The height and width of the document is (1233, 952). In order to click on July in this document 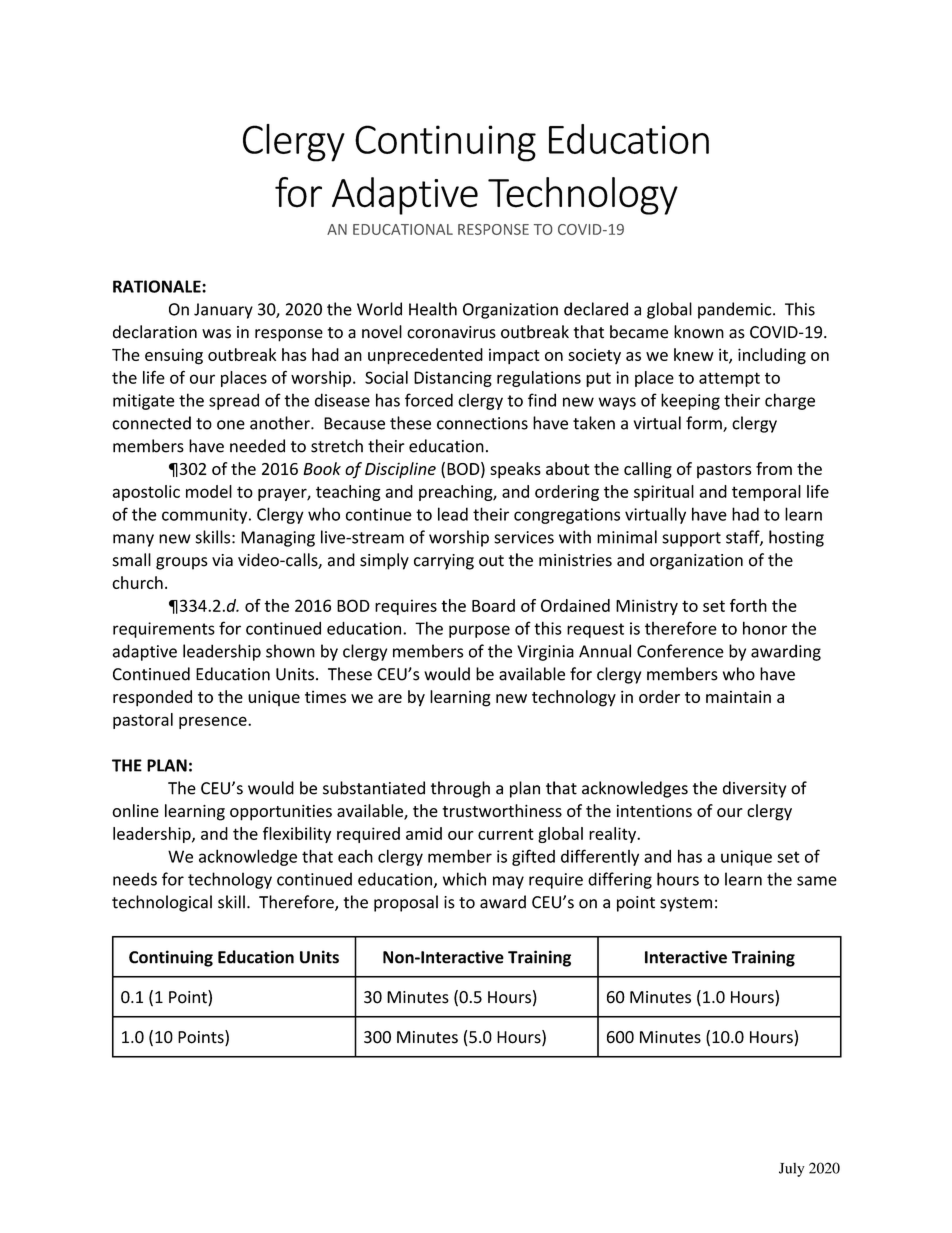, I will do `click(792, 1170)`.
